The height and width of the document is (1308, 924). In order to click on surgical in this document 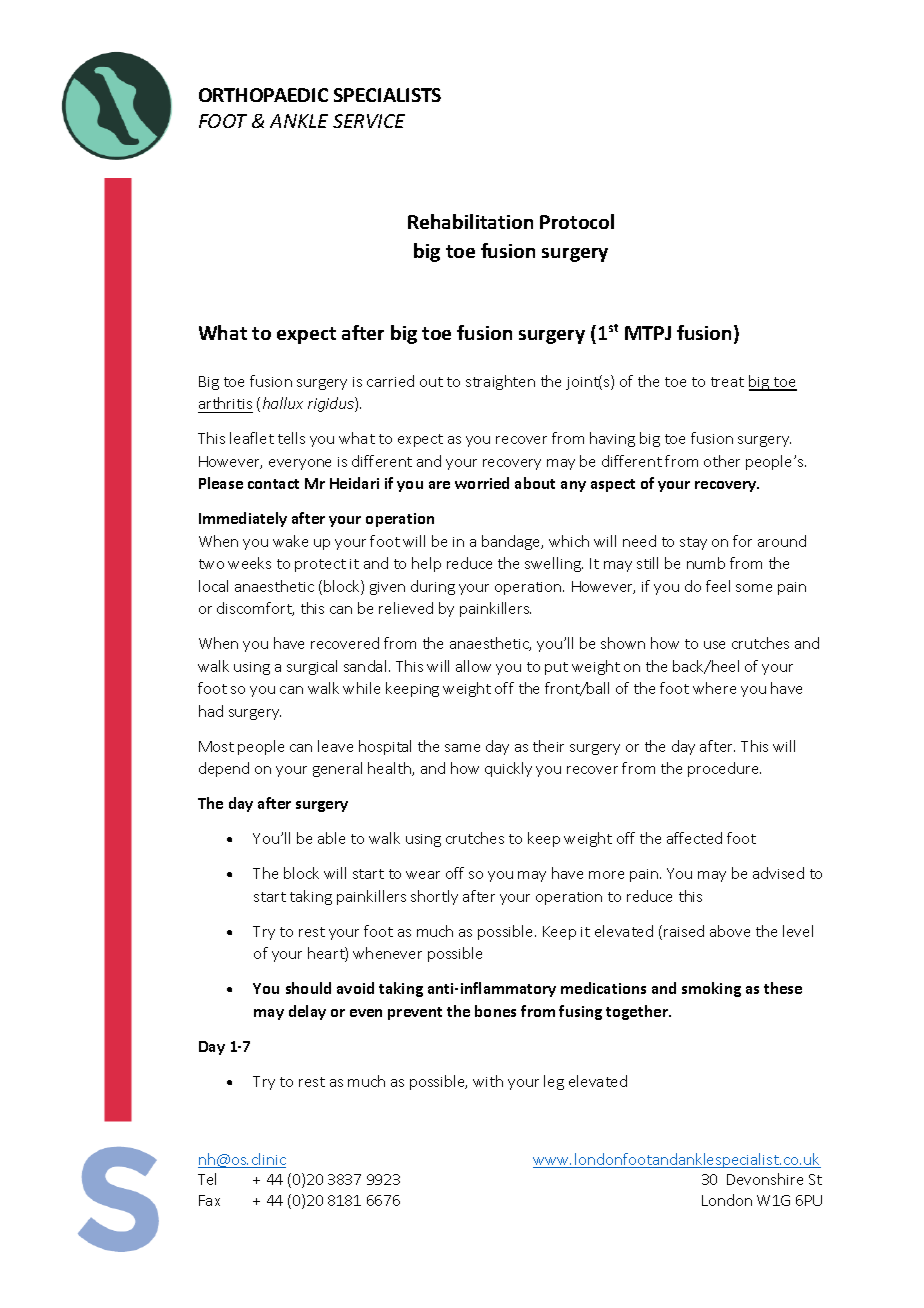, I will do `click(312, 667)`.
